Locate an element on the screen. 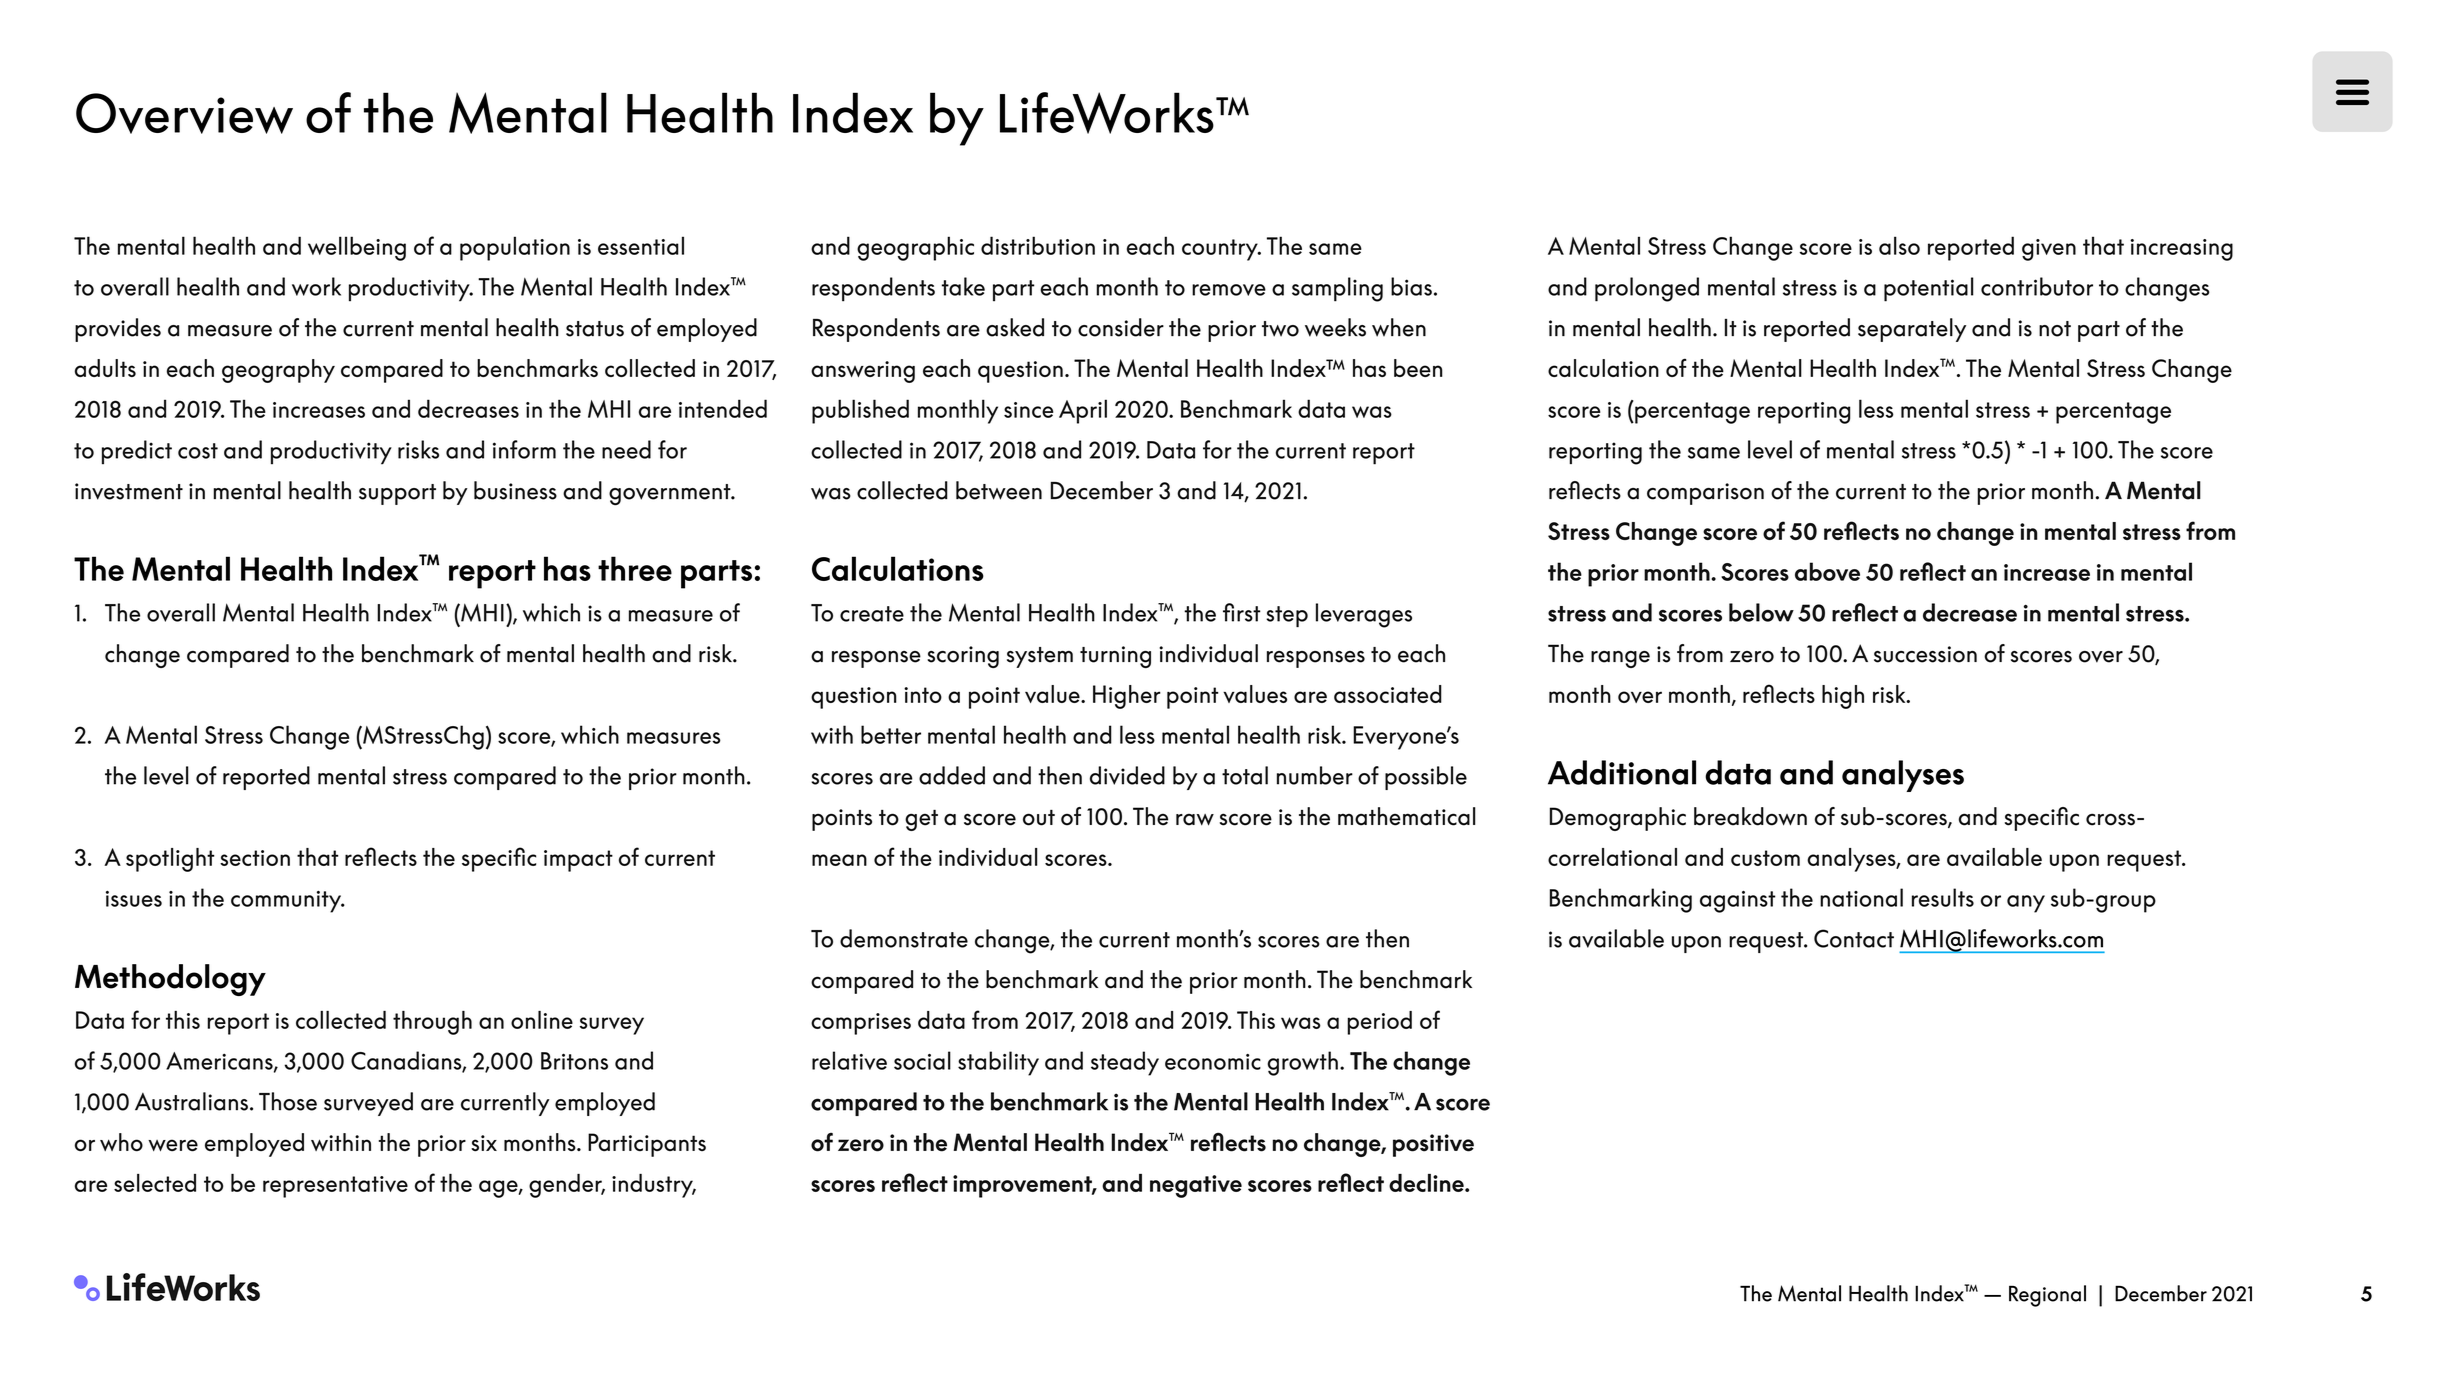  negative is located at coordinates (1196, 1186).
